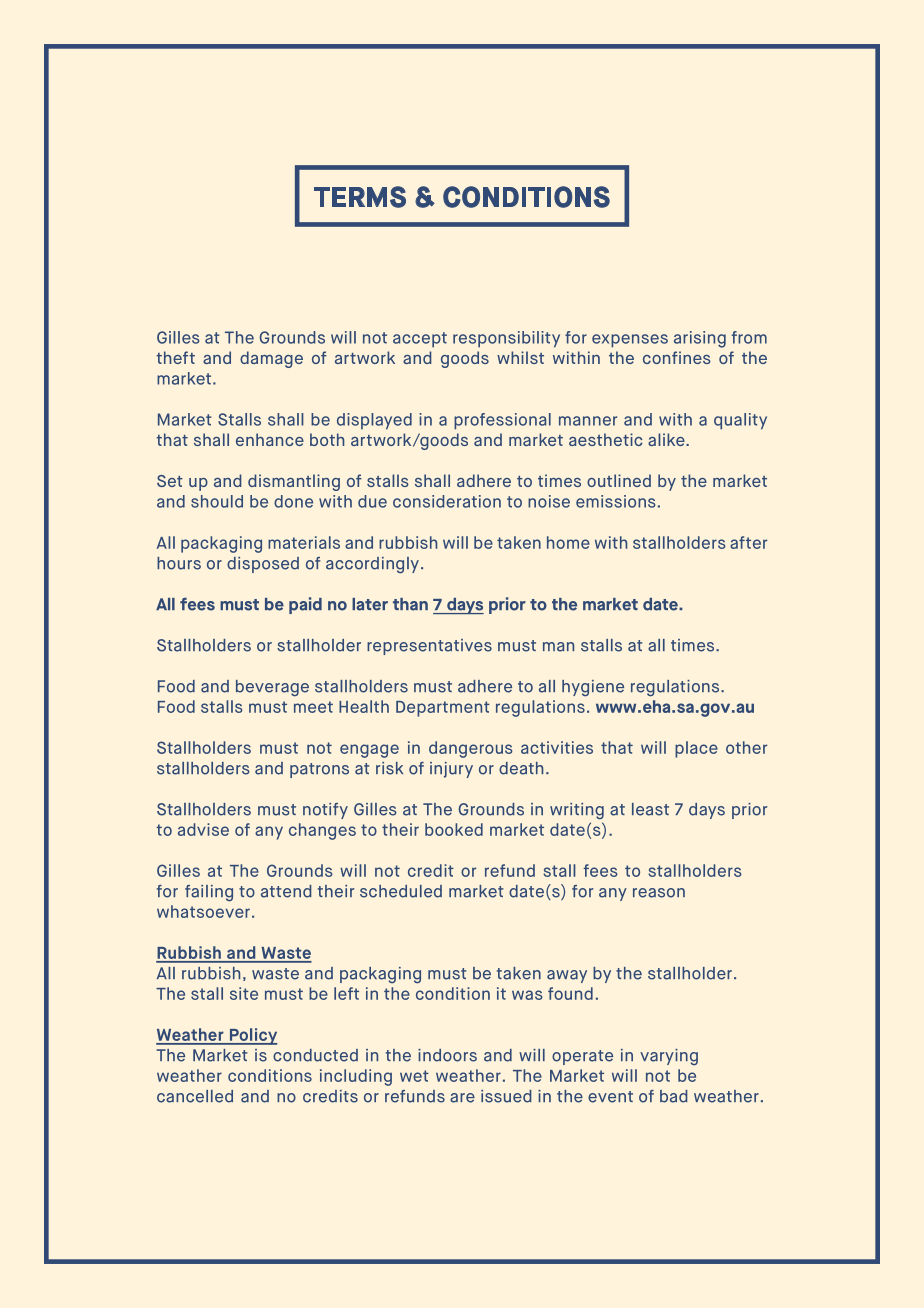 This image has height=1308, width=924. What do you see at coordinates (593, 688) in the image?
I see `hygiene` at bounding box center [593, 688].
